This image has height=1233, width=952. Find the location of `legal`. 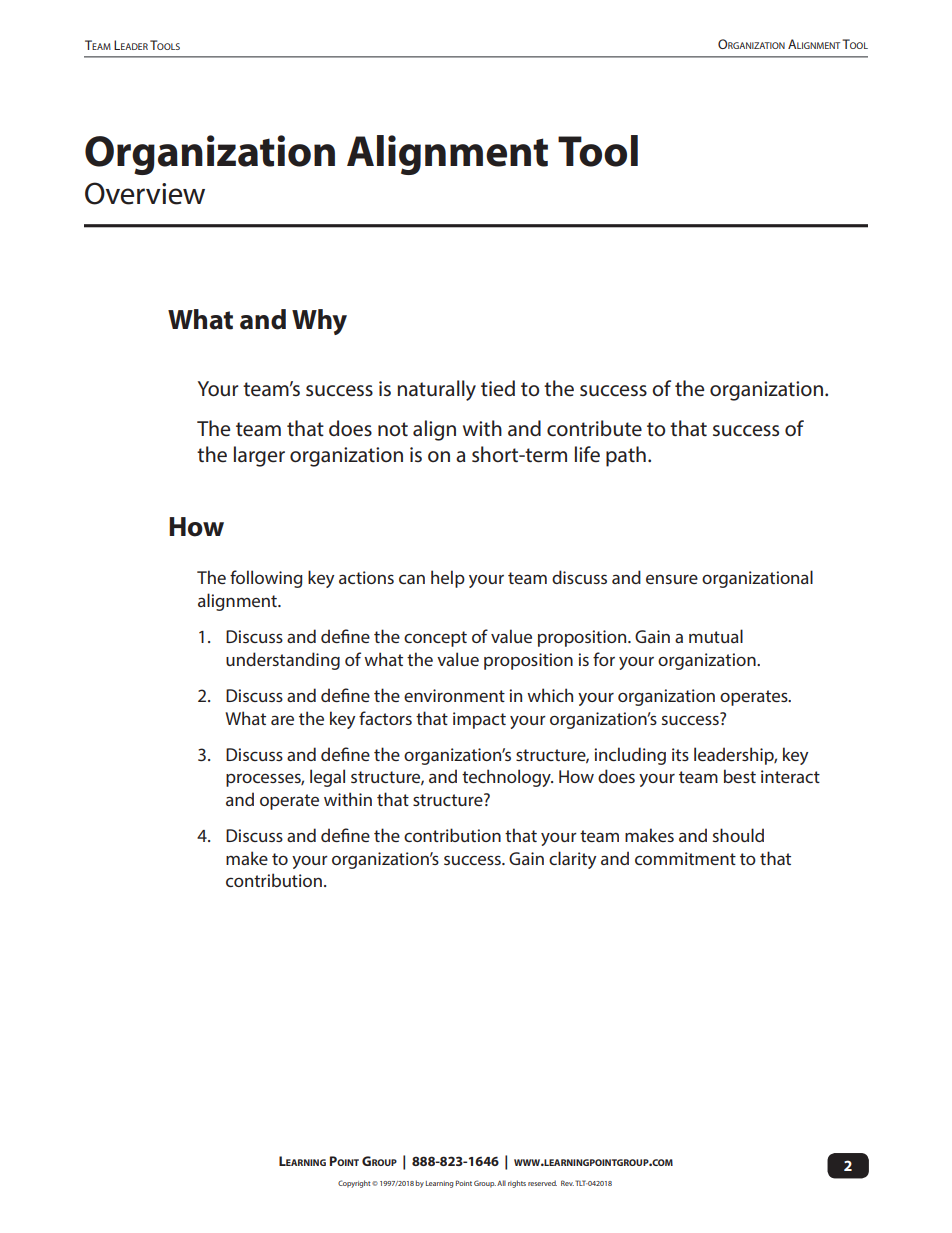

legal is located at coordinates (327, 778).
